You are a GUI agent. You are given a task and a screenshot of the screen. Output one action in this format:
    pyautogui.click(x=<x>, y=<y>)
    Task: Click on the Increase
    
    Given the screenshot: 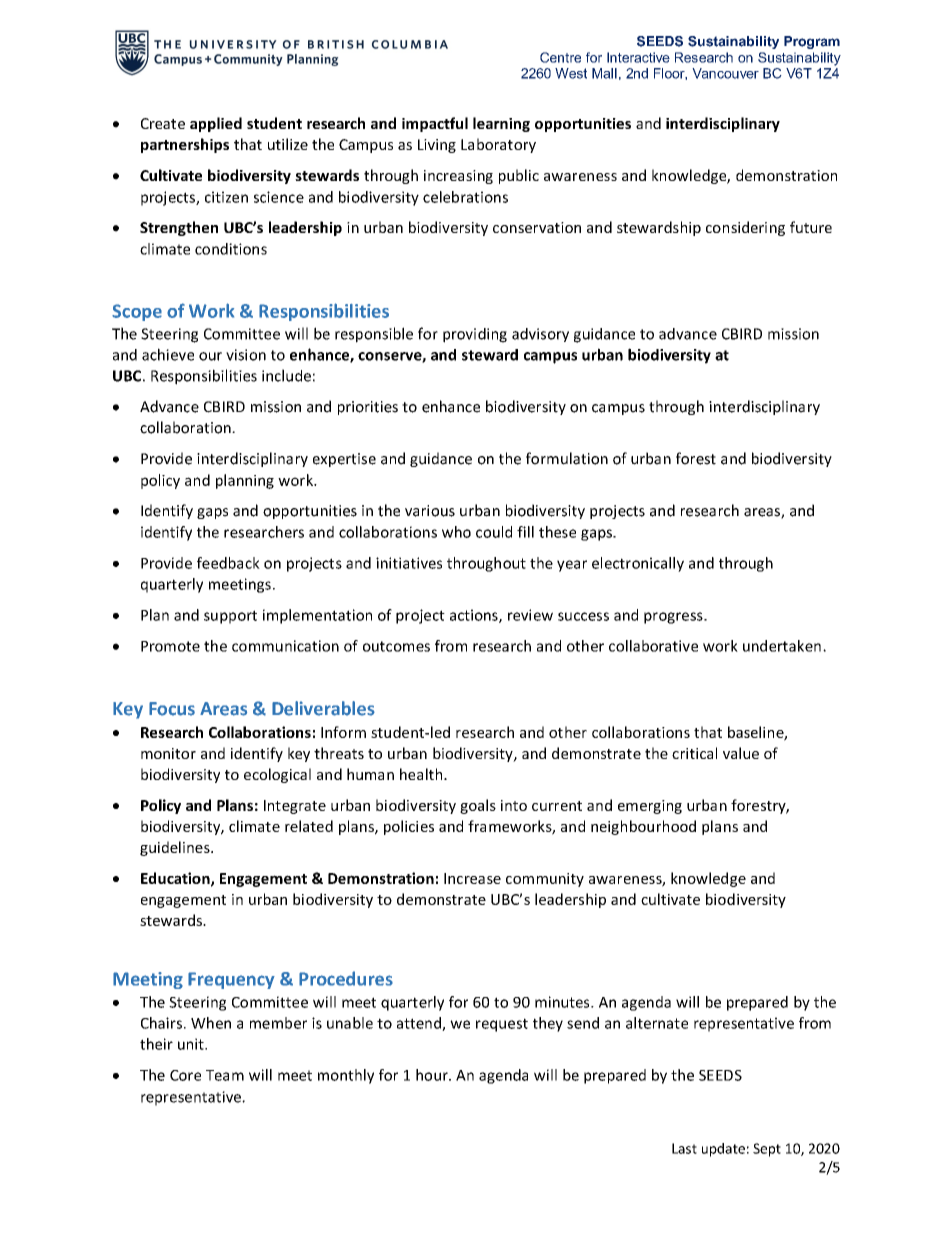 What is the action you would take?
    pyautogui.click(x=472, y=878)
